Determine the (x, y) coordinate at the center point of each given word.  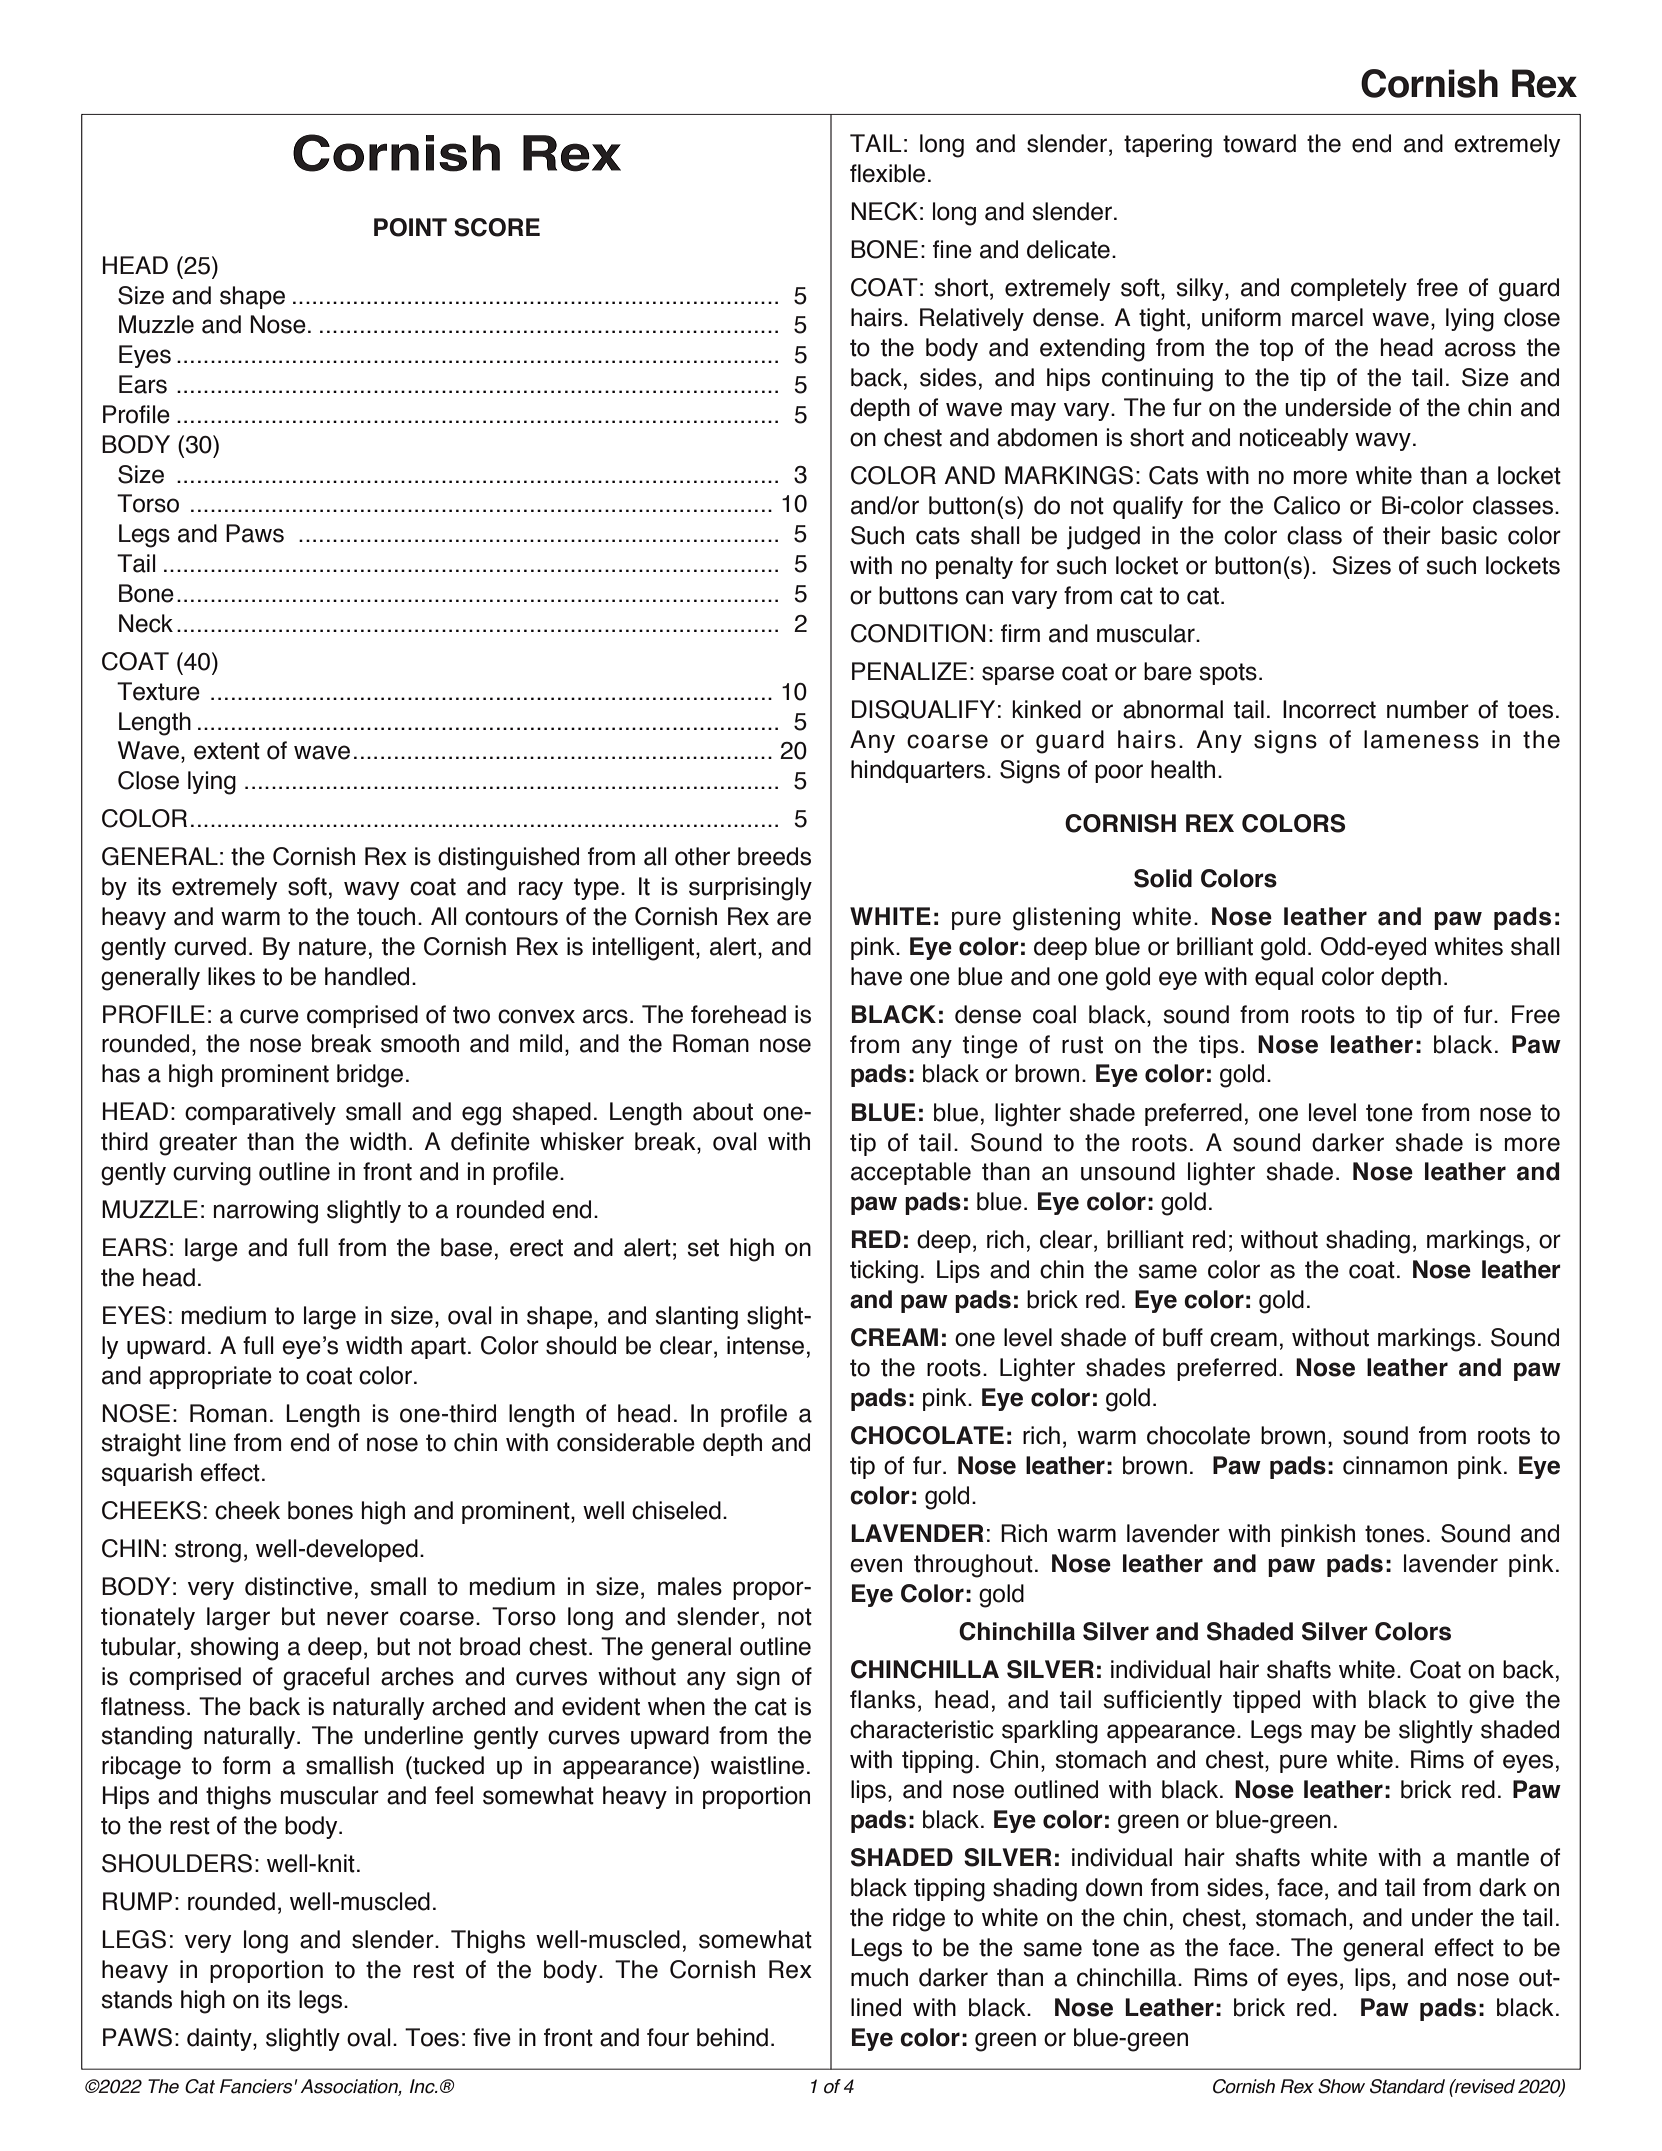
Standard (1407, 2086)
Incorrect (1329, 709)
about (723, 1111)
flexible (887, 173)
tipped (1266, 1701)
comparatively (260, 1113)
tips (1218, 1046)
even (876, 1565)
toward (1259, 143)
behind (732, 2037)
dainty (220, 2039)
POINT (410, 227)
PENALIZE (909, 671)
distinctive (298, 1586)
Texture (158, 691)
